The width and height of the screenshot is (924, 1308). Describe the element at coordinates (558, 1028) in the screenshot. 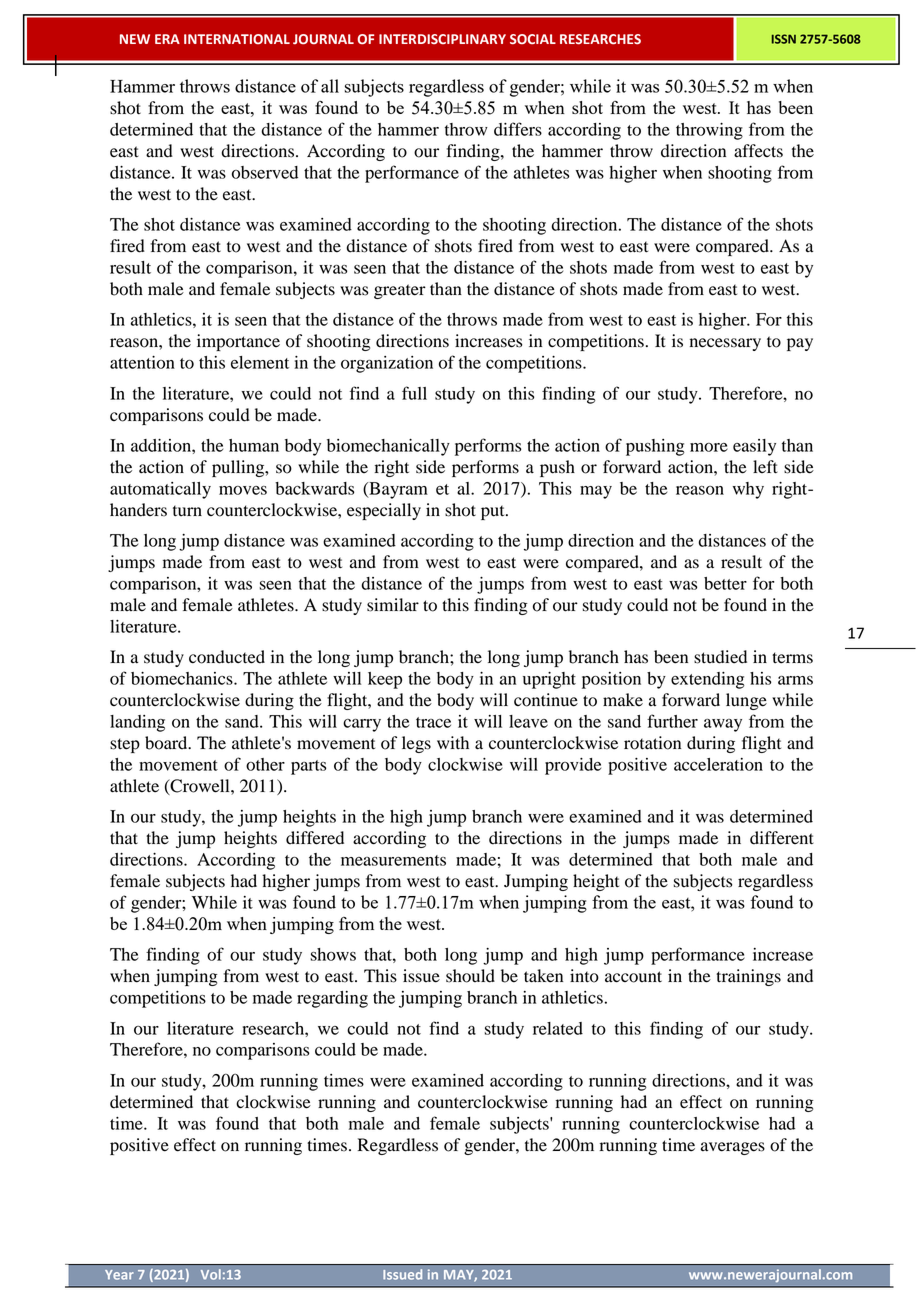

I see `related` at that location.
